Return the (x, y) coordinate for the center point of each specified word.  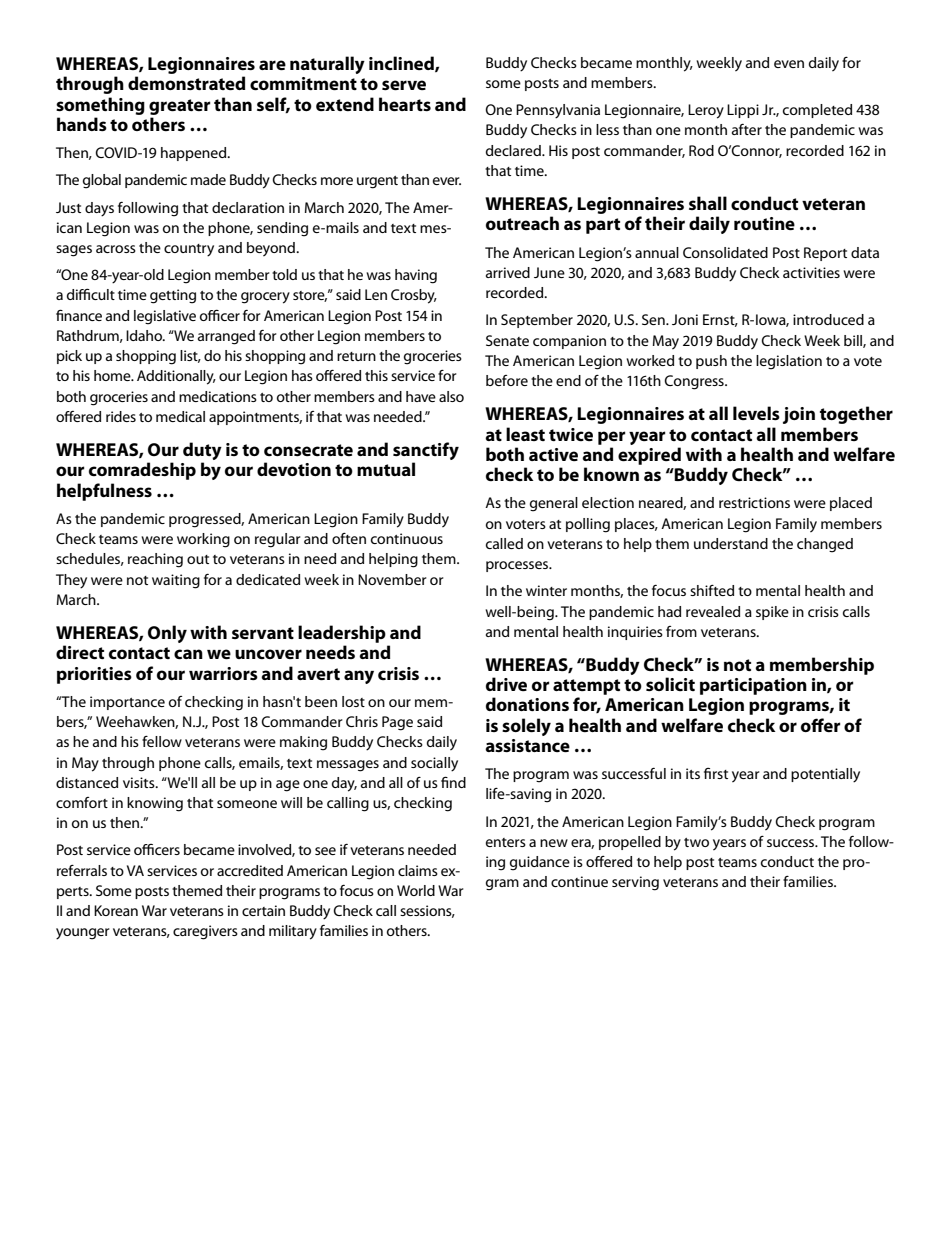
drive (506, 684)
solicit (670, 684)
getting (173, 296)
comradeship (142, 471)
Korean (116, 910)
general (554, 504)
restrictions (754, 502)
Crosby (414, 296)
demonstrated (186, 83)
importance (127, 703)
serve (404, 85)
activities (811, 272)
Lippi (743, 111)
